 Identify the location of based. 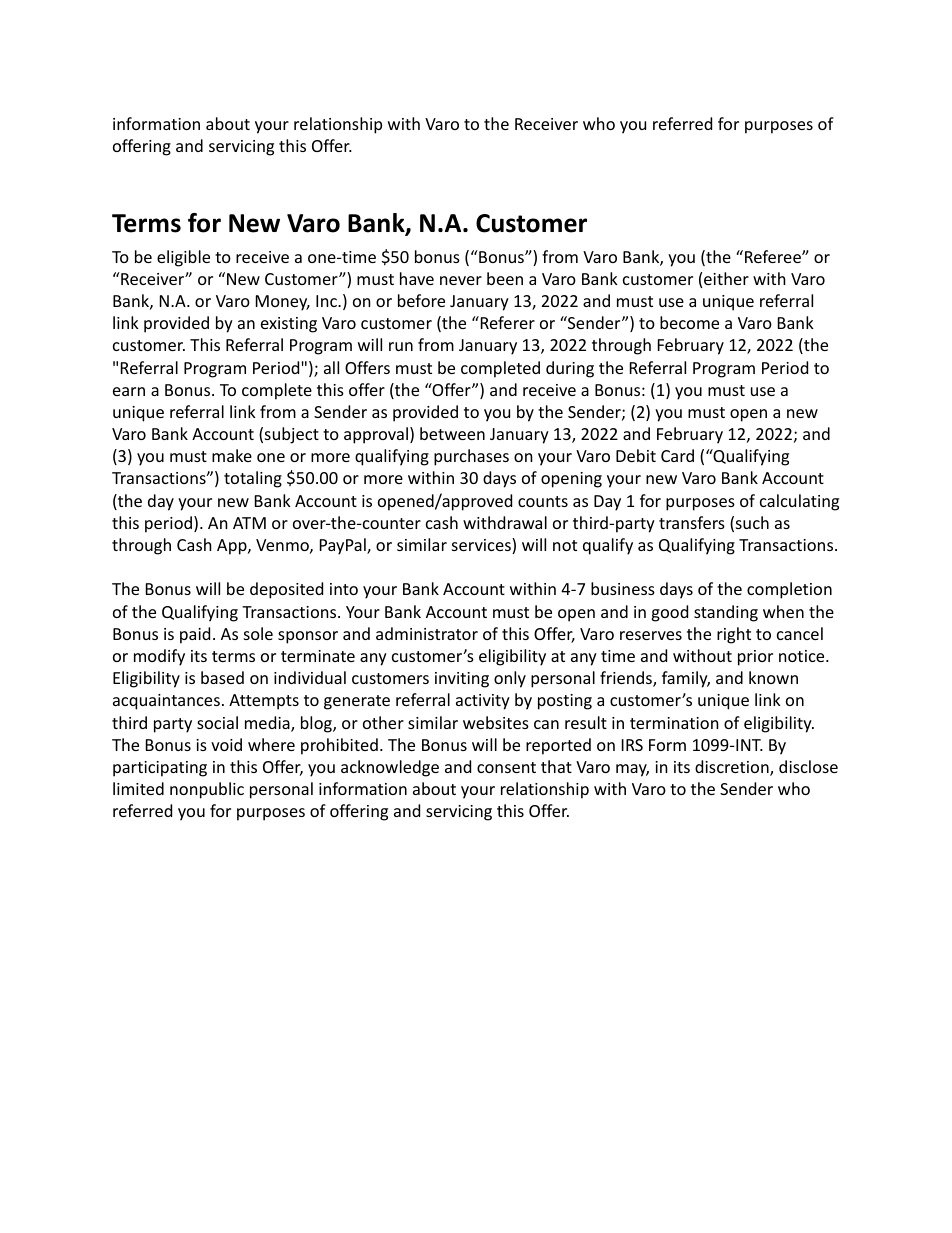
(222, 677).
